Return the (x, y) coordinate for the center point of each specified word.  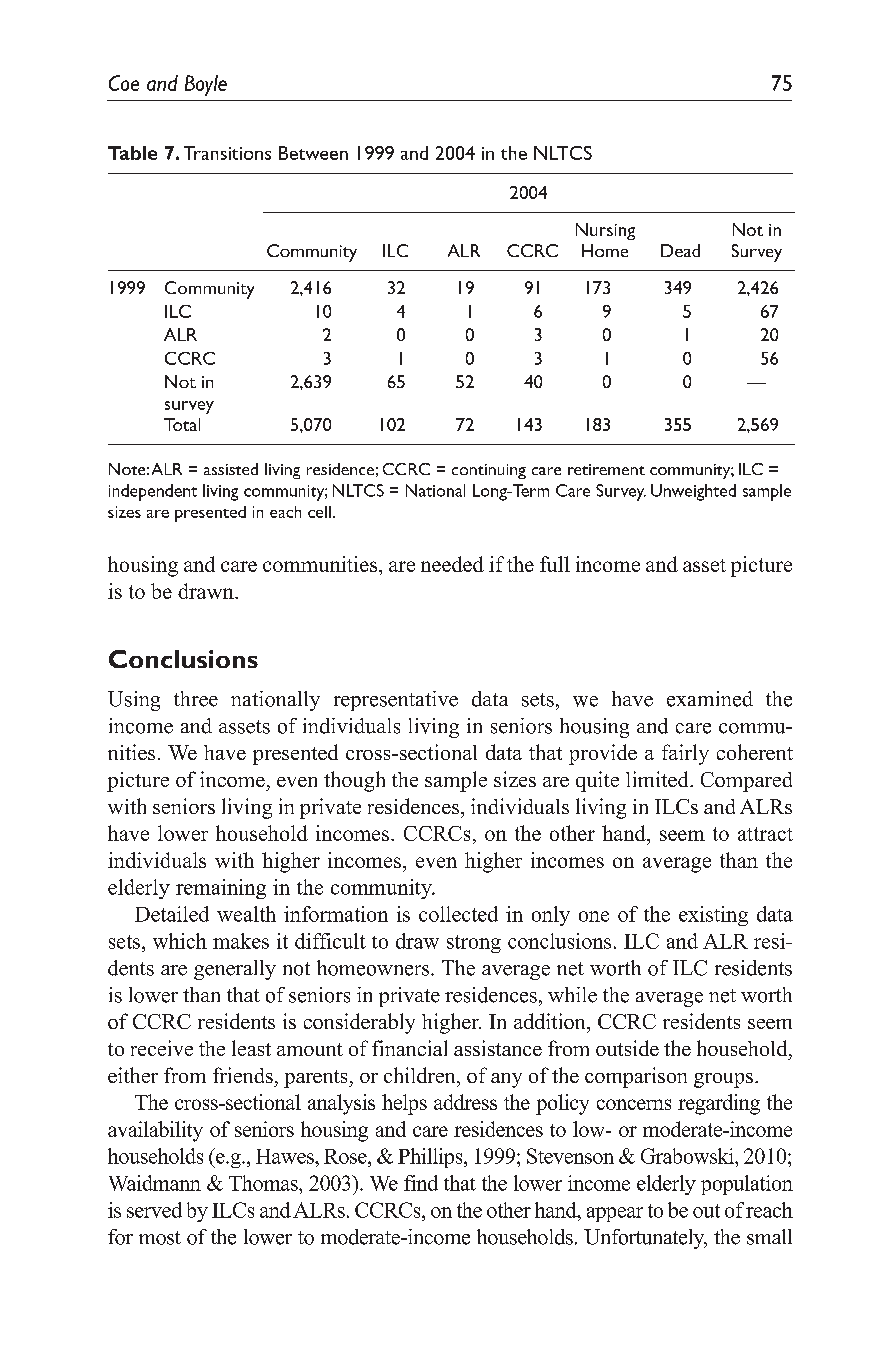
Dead (680, 250)
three (196, 699)
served (154, 1210)
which (180, 941)
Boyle (206, 85)
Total (182, 424)
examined (710, 699)
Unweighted (693, 492)
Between (313, 153)
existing (713, 916)
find (421, 1183)
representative (396, 701)
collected (458, 914)
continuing (489, 471)
